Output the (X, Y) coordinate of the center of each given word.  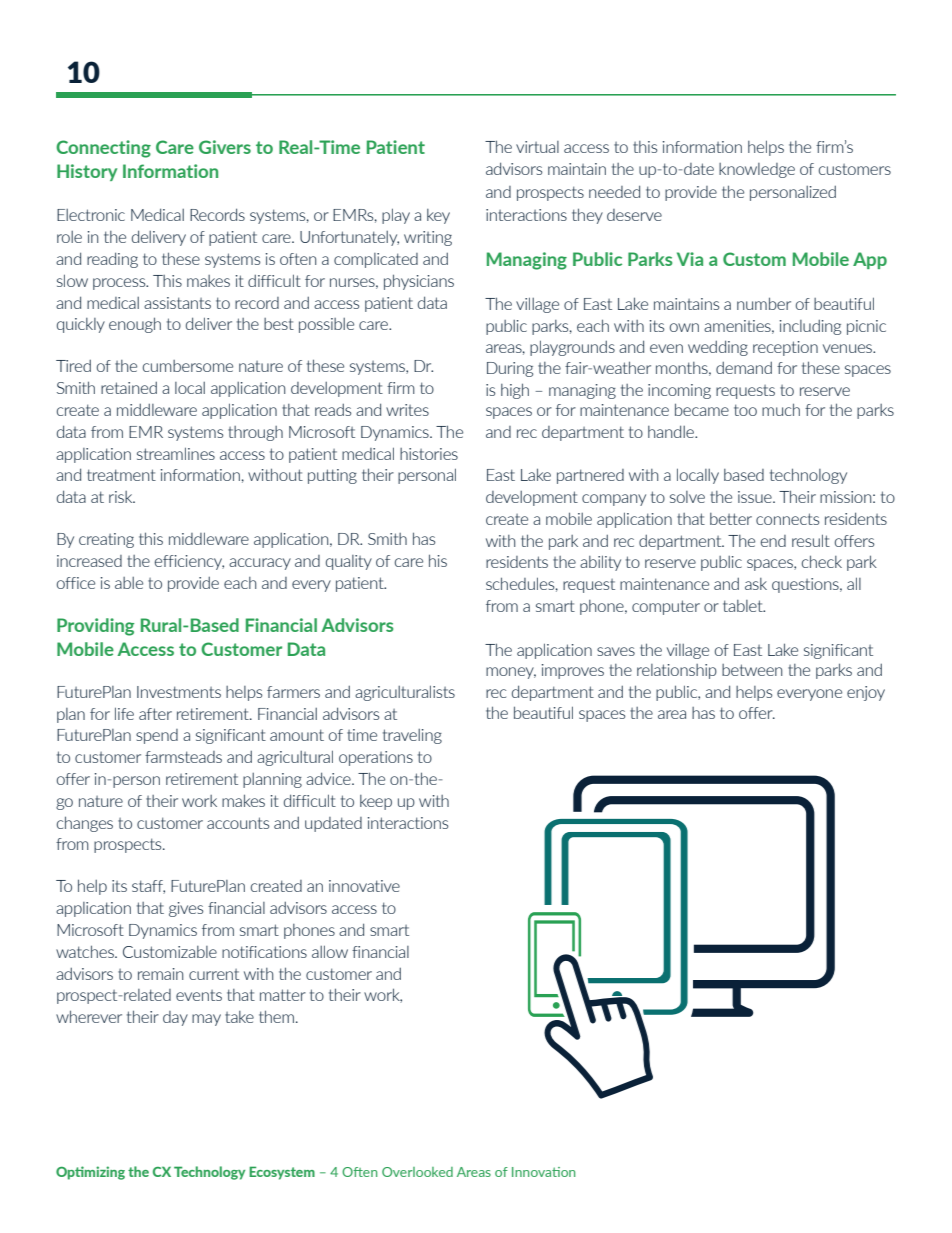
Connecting (103, 149)
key (438, 216)
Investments (179, 692)
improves (573, 671)
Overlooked (417, 1172)
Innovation (544, 1172)
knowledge (757, 170)
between (752, 670)
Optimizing (90, 1173)
